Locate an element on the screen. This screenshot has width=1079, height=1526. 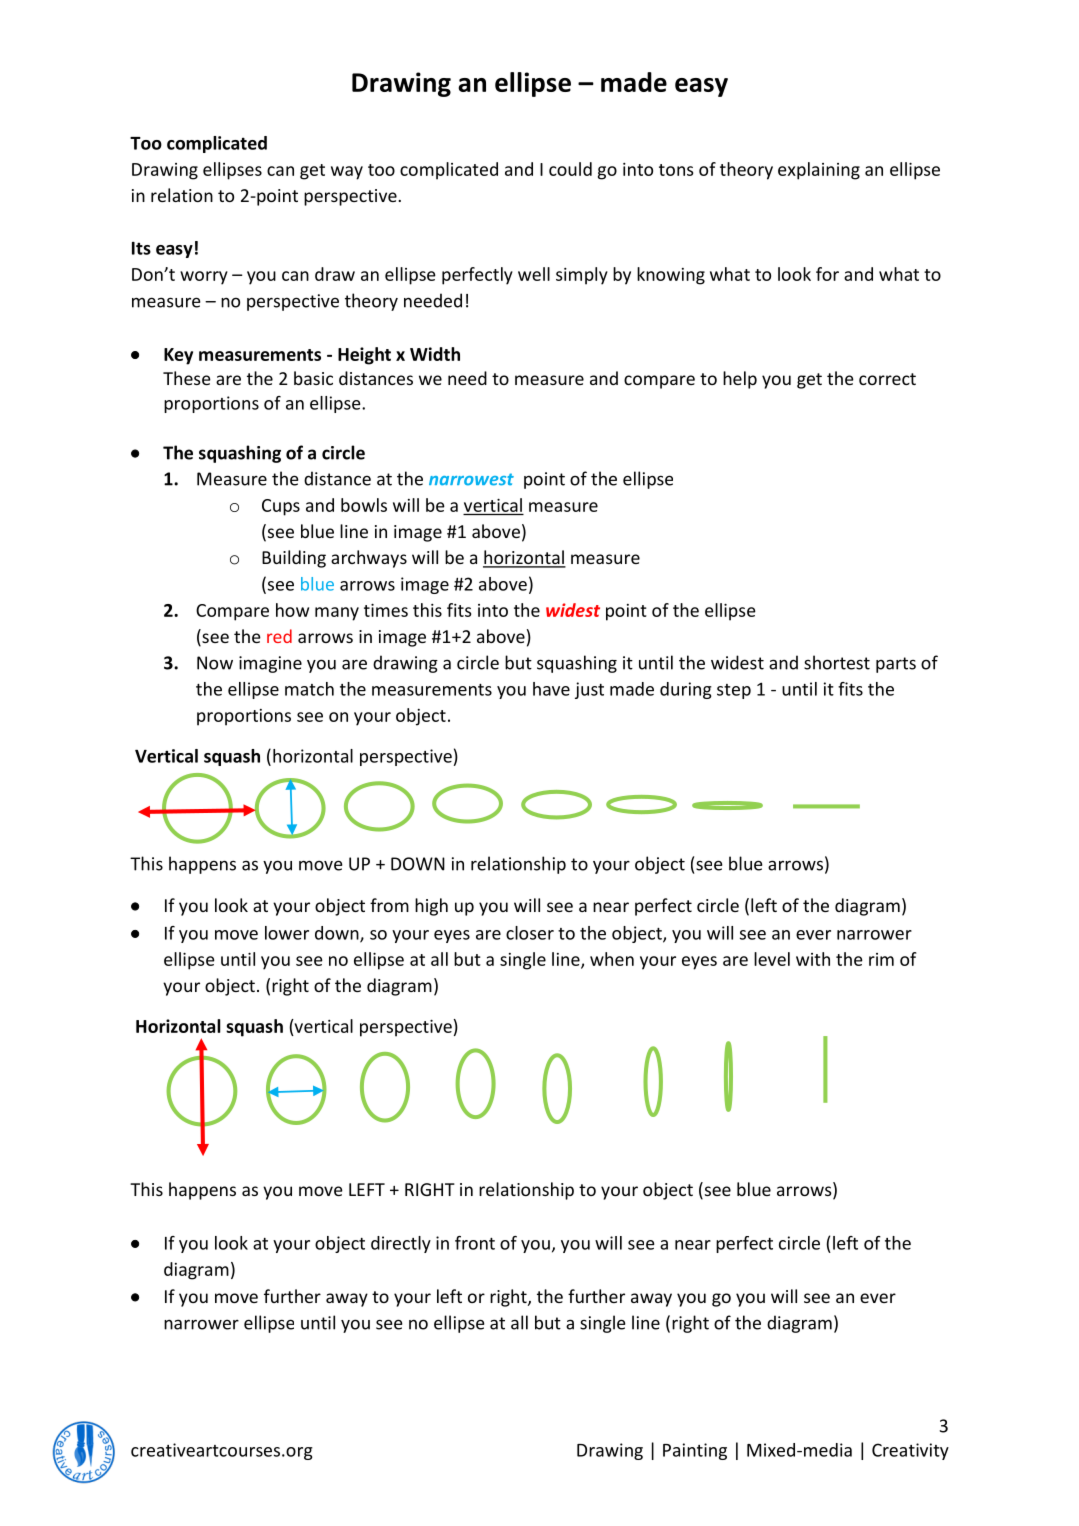
have is located at coordinates (551, 689).
